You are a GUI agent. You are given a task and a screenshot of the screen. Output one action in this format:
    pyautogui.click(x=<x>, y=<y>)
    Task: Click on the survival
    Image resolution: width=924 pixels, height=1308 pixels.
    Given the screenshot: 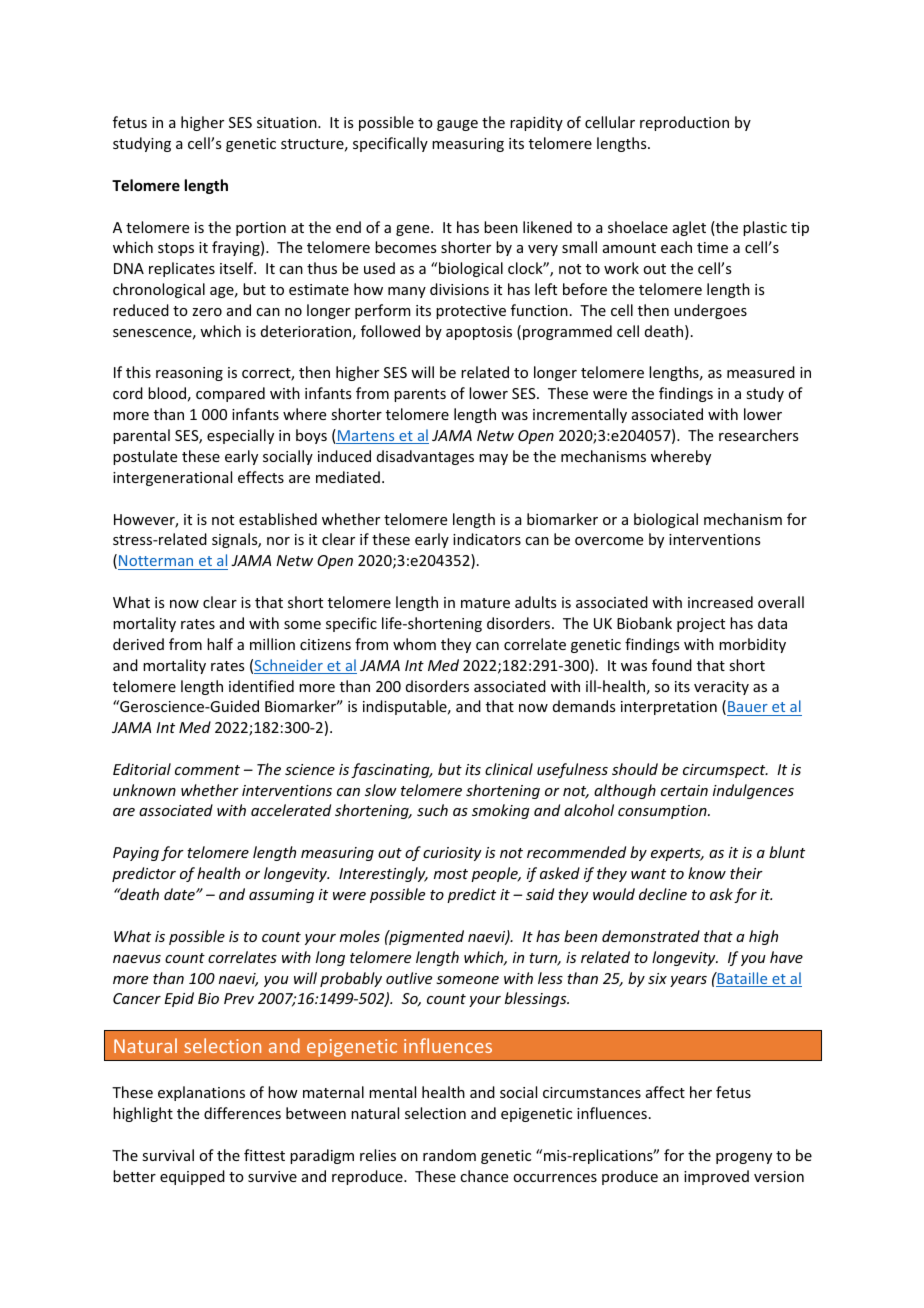 What is the action you would take?
    pyautogui.click(x=168, y=1155)
